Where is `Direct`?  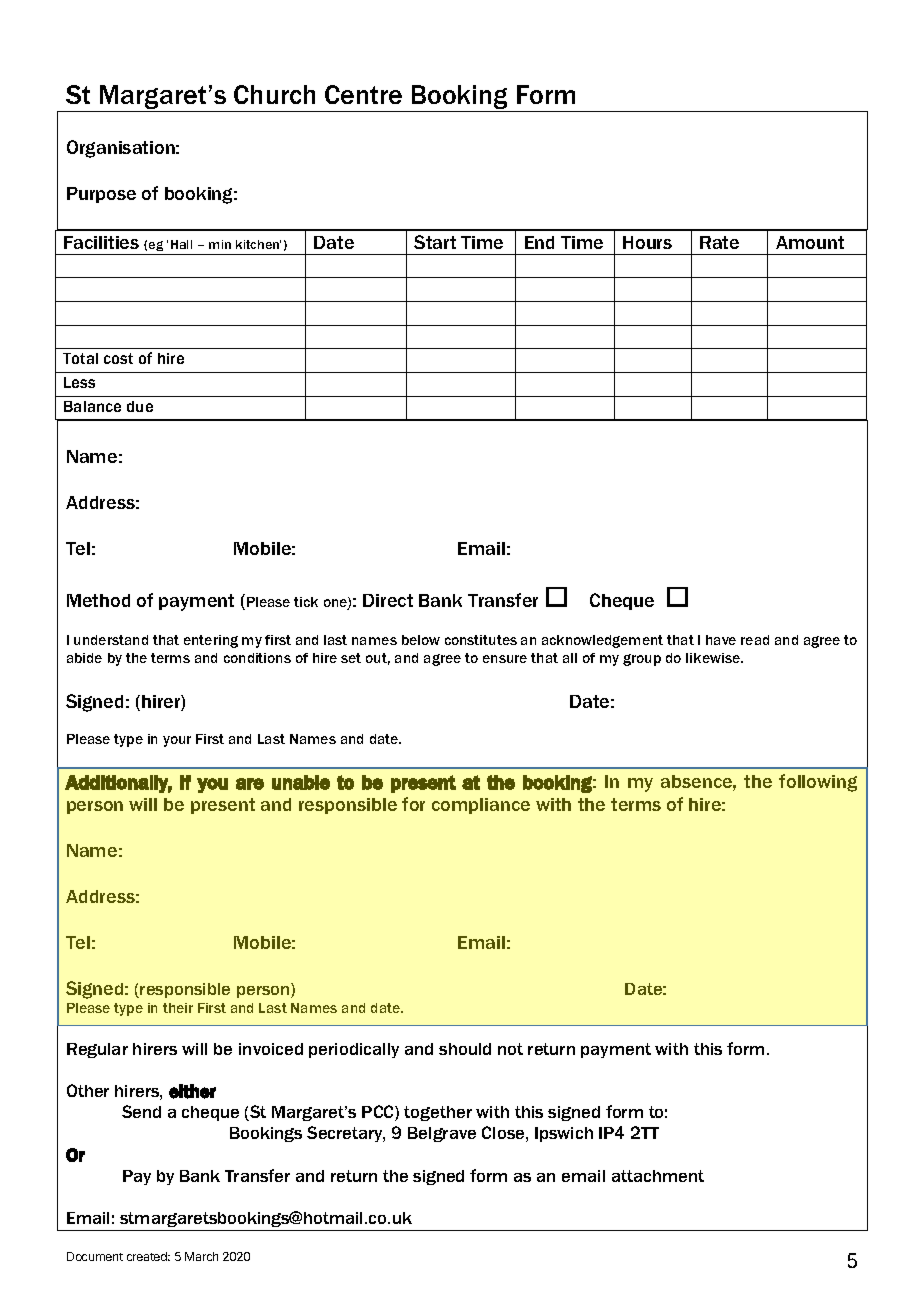
Direct is located at coordinates (388, 600).
